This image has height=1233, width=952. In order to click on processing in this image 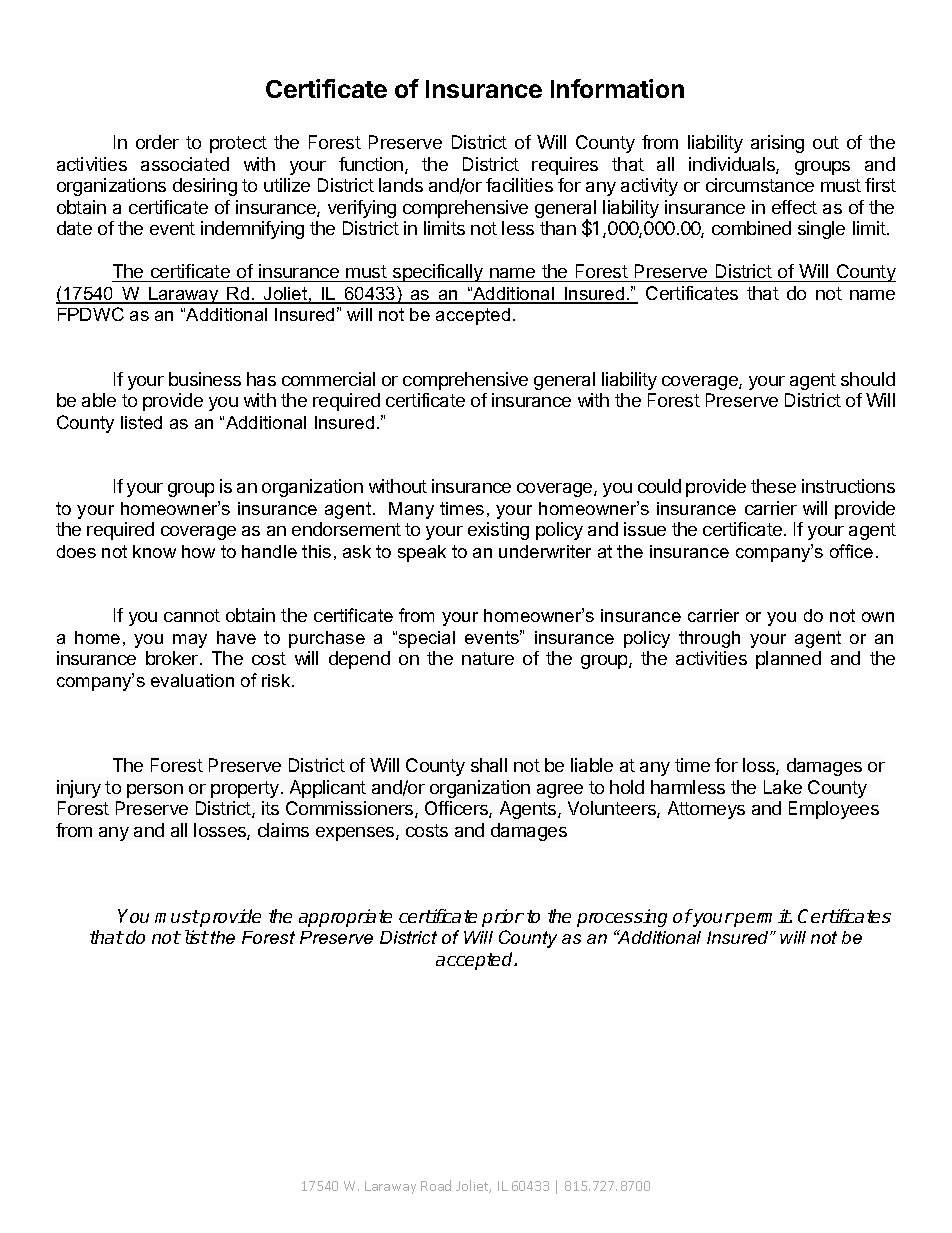, I will do `click(622, 918)`.
